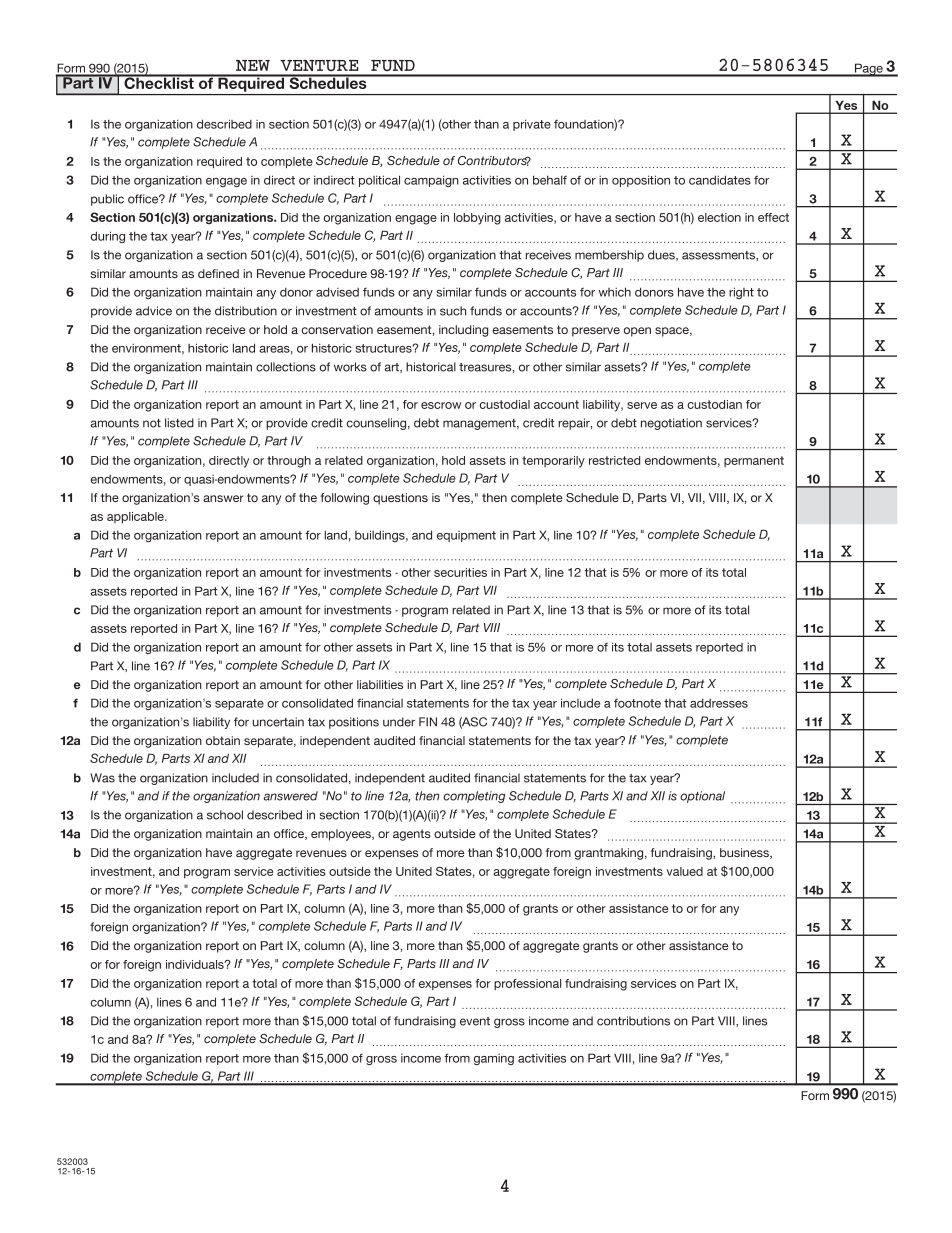  Describe the element at coordinates (136, 518) in the image. I see `applicable` at that location.
